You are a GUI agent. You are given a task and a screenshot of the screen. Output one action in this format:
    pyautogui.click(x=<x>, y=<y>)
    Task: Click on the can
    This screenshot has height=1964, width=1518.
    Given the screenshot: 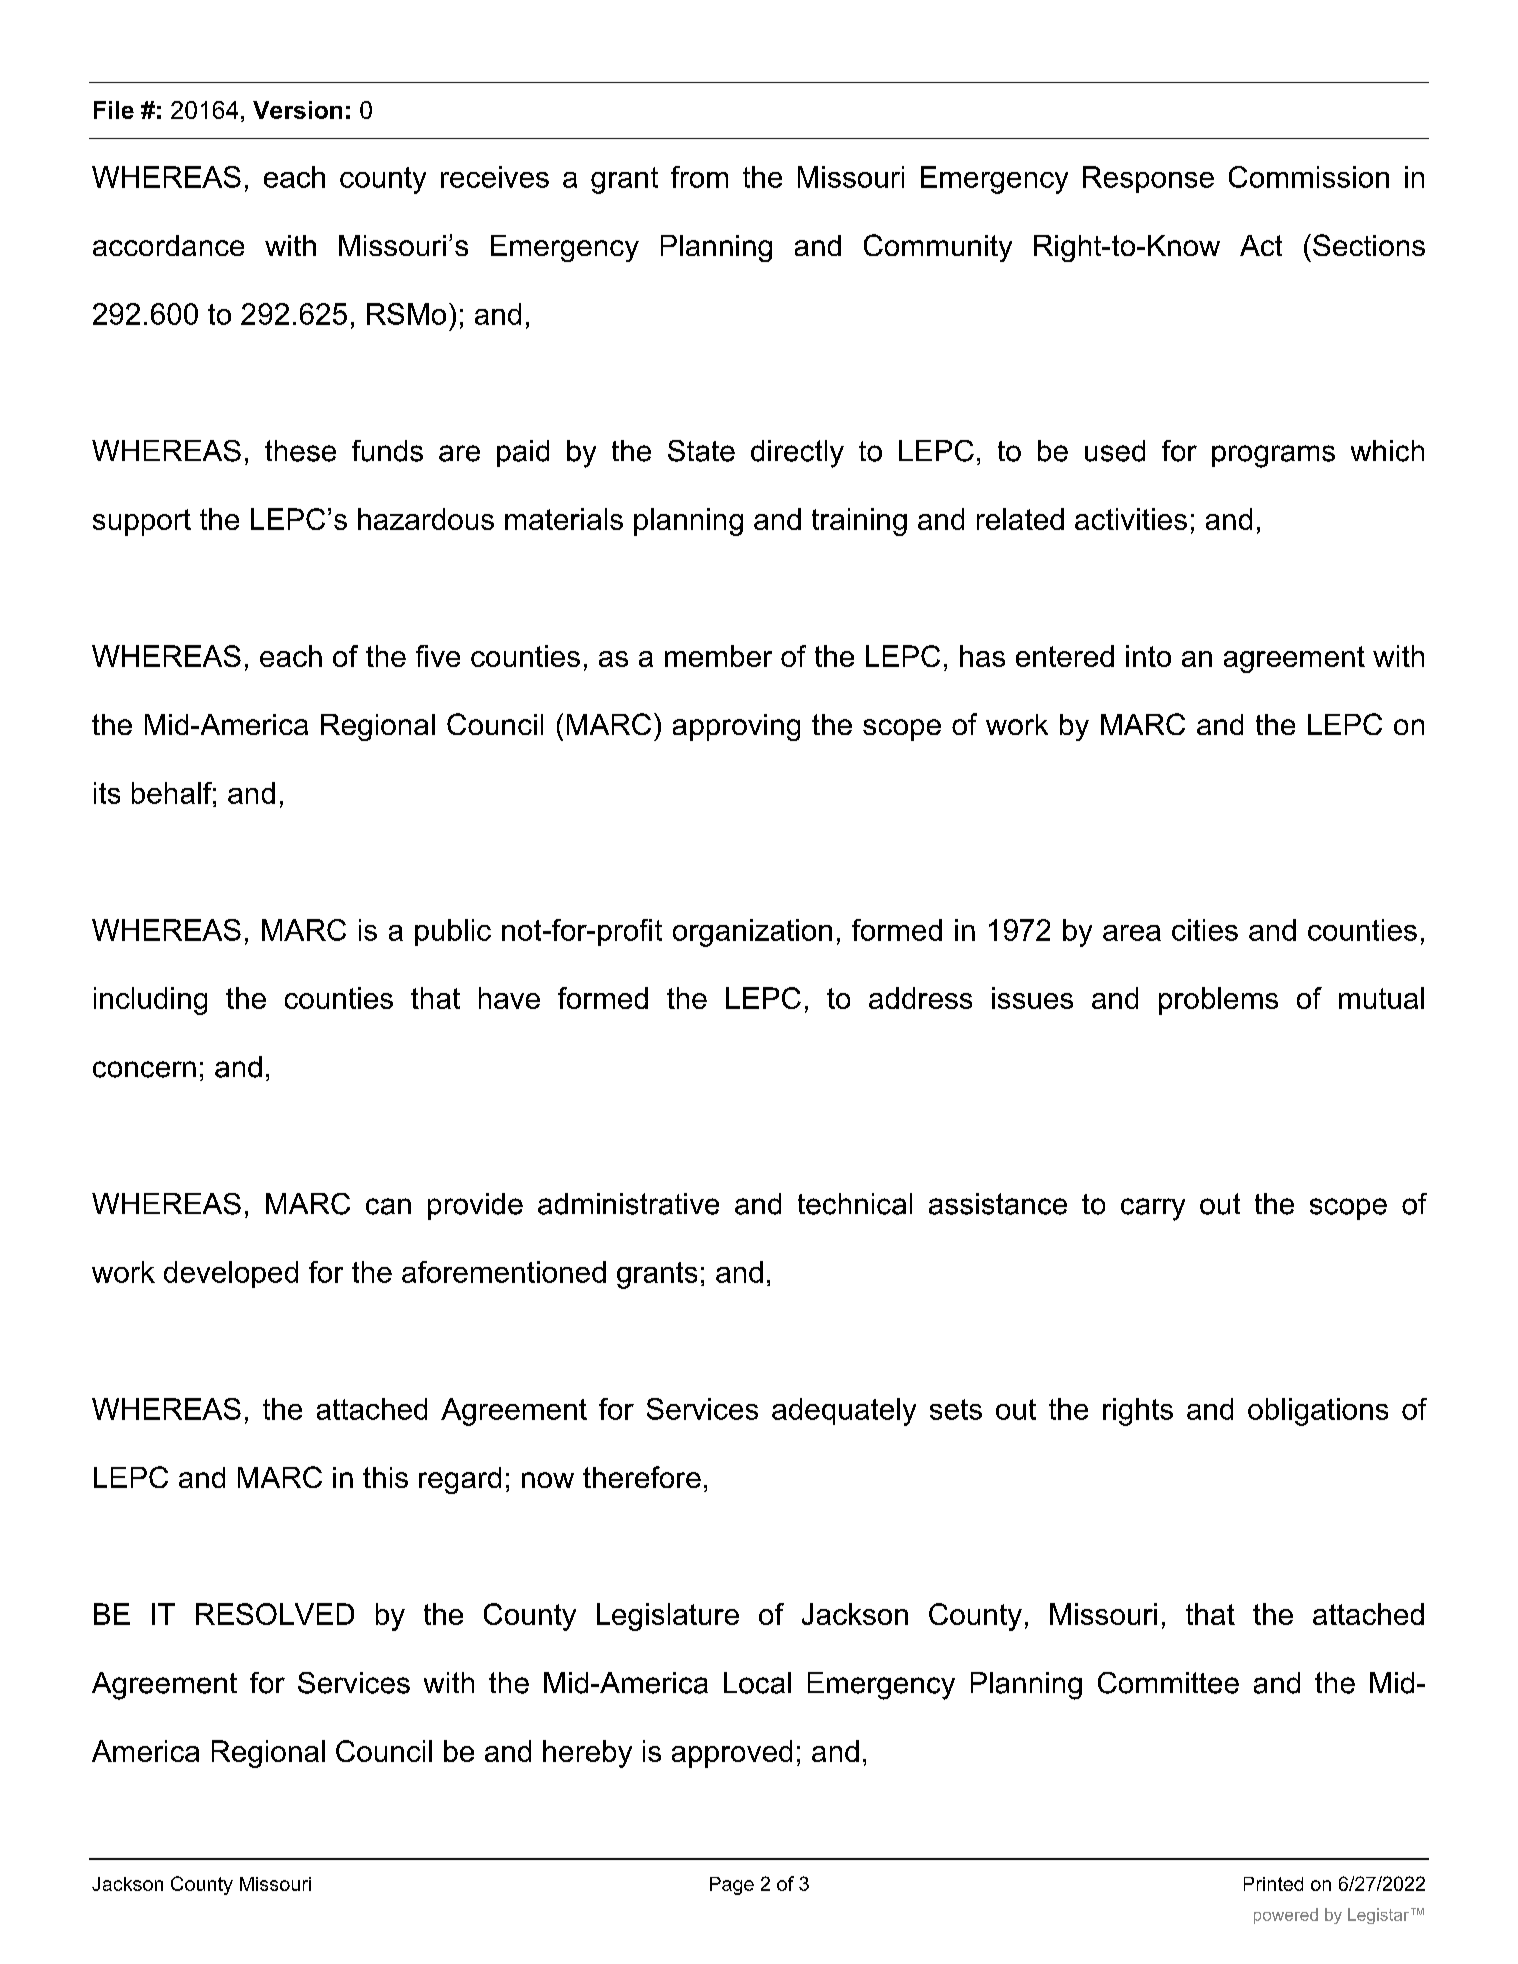 What is the action you would take?
    pyautogui.click(x=388, y=1206)
